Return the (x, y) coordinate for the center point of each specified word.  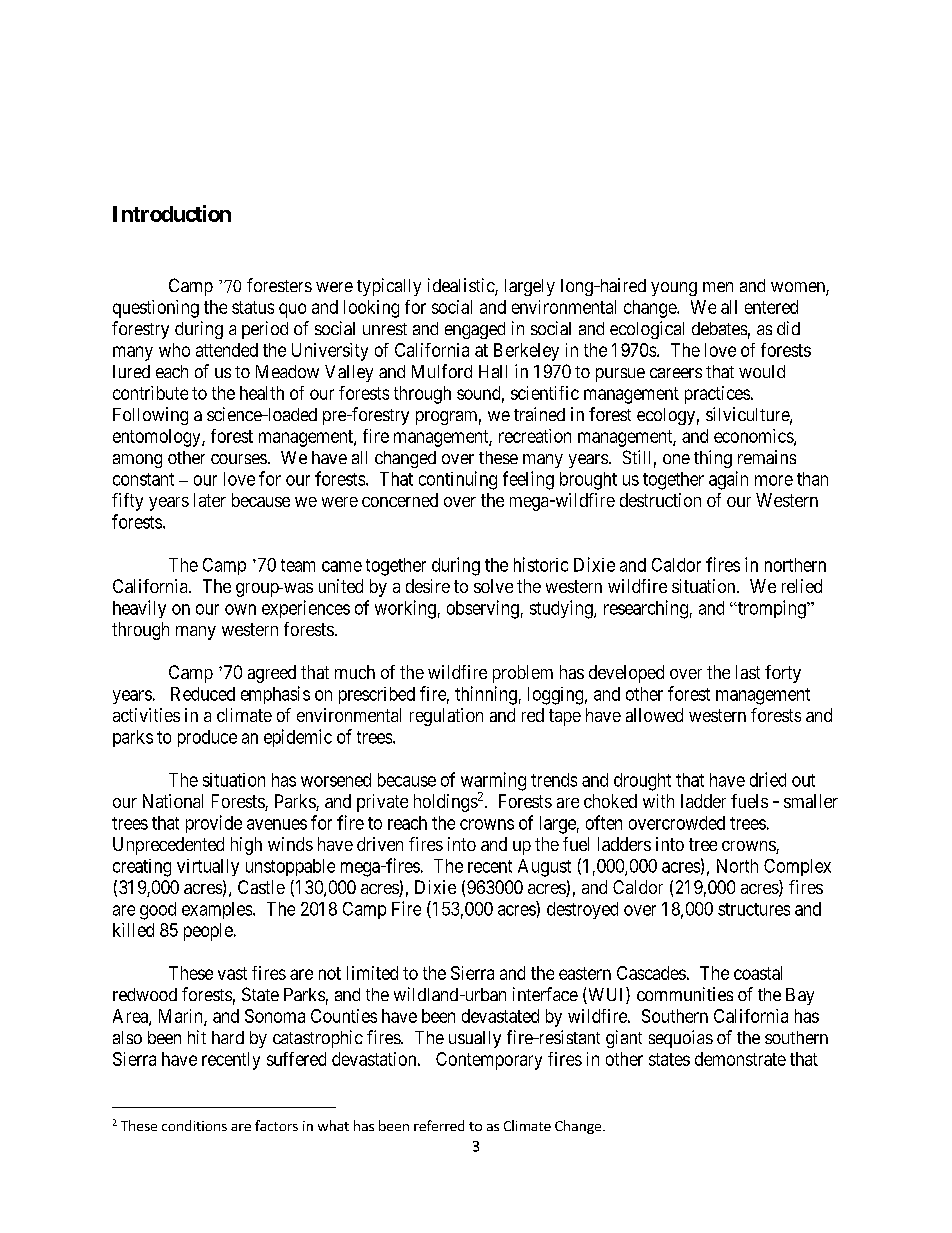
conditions (194, 1125)
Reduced (203, 694)
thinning (486, 695)
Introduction (172, 213)
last (748, 672)
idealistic (462, 286)
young (674, 289)
